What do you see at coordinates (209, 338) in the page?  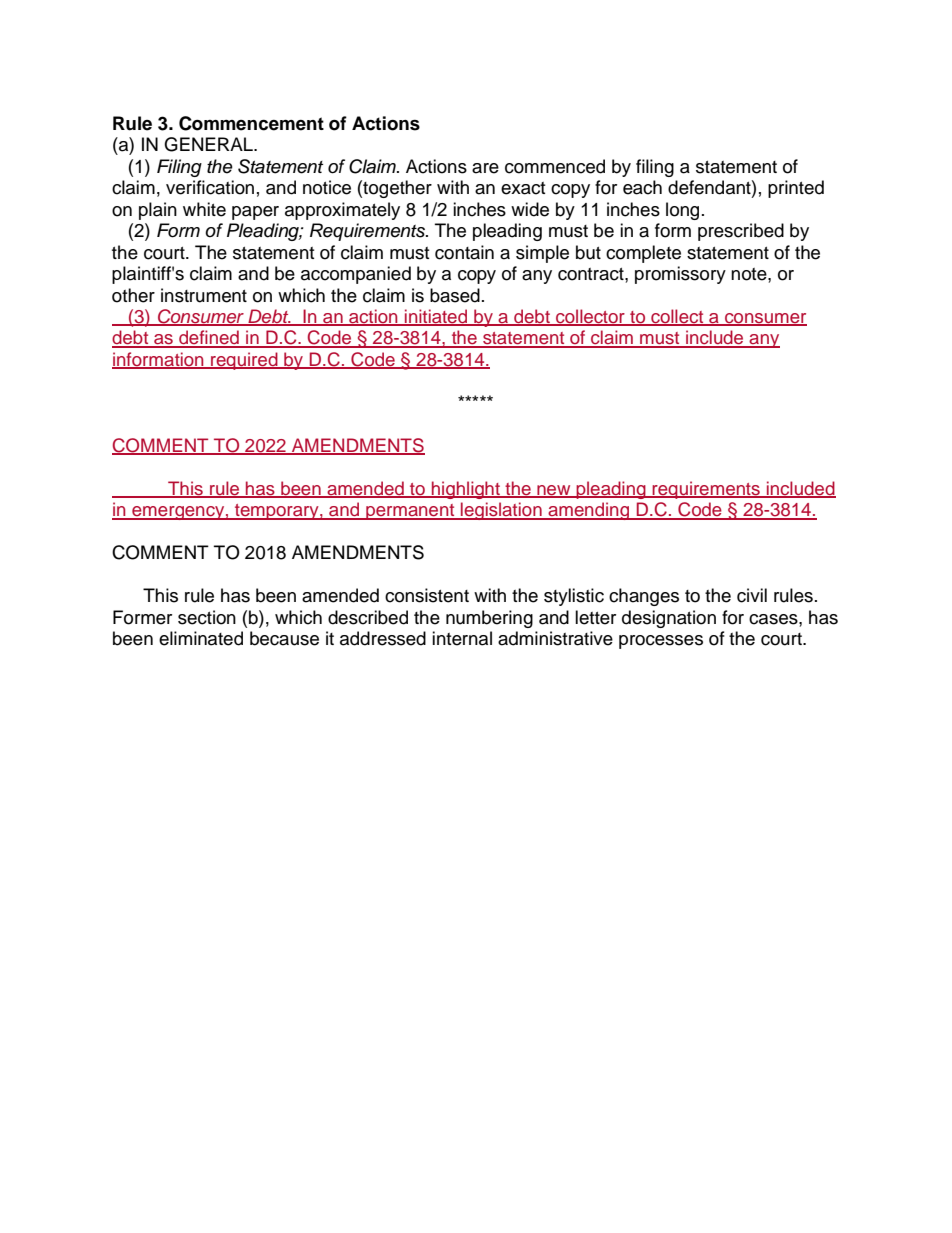 I see `defined` at bounding box center [209, 338].
